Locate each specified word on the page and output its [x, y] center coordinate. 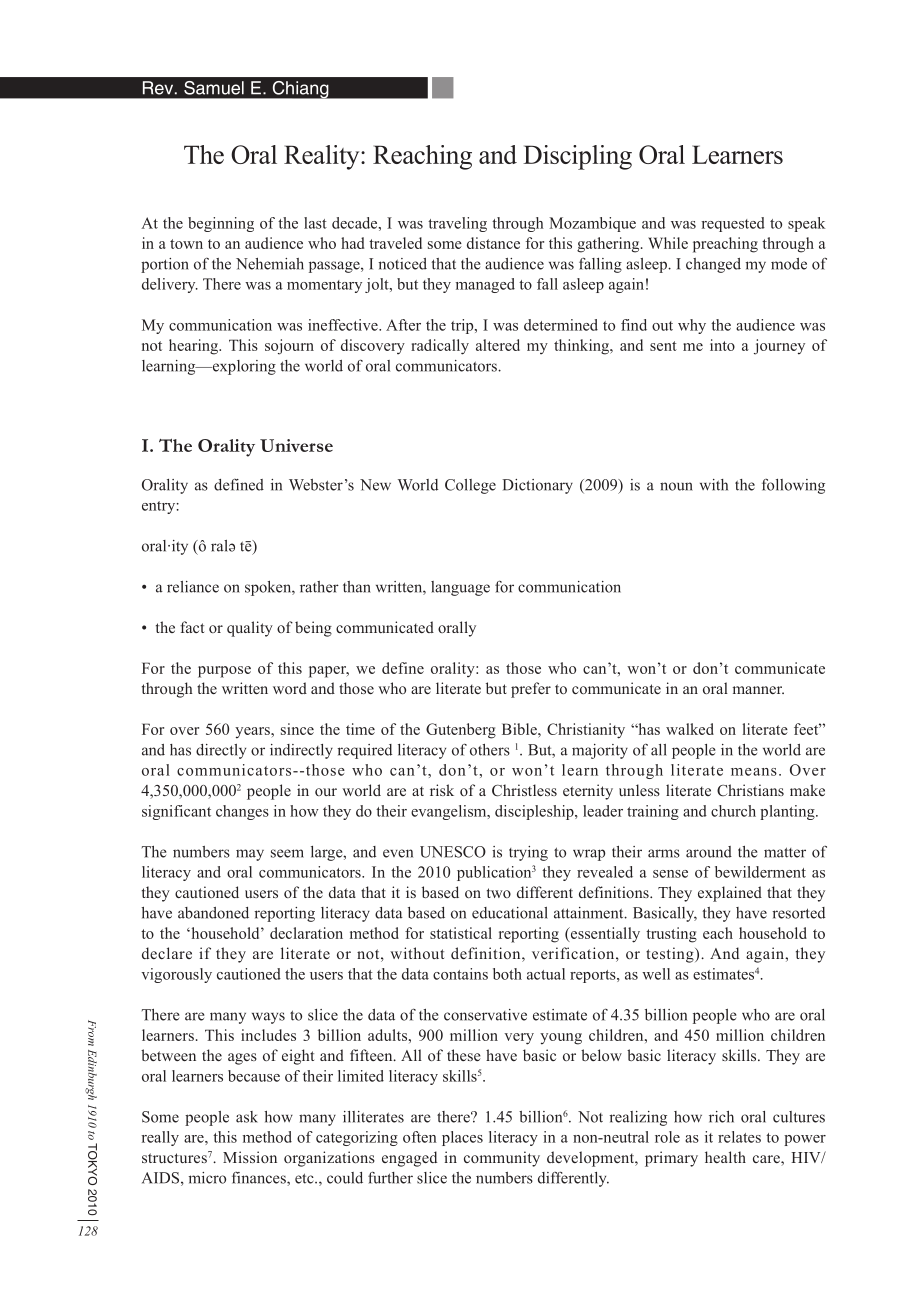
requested [733, 224]
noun [676, 486]
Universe [296, 445]
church [733, 811]
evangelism [450, 812]
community [502, 1159]
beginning [221, 224]
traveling [457, 224]
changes [242, 812]
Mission [250, 1157]
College [470, 486]
